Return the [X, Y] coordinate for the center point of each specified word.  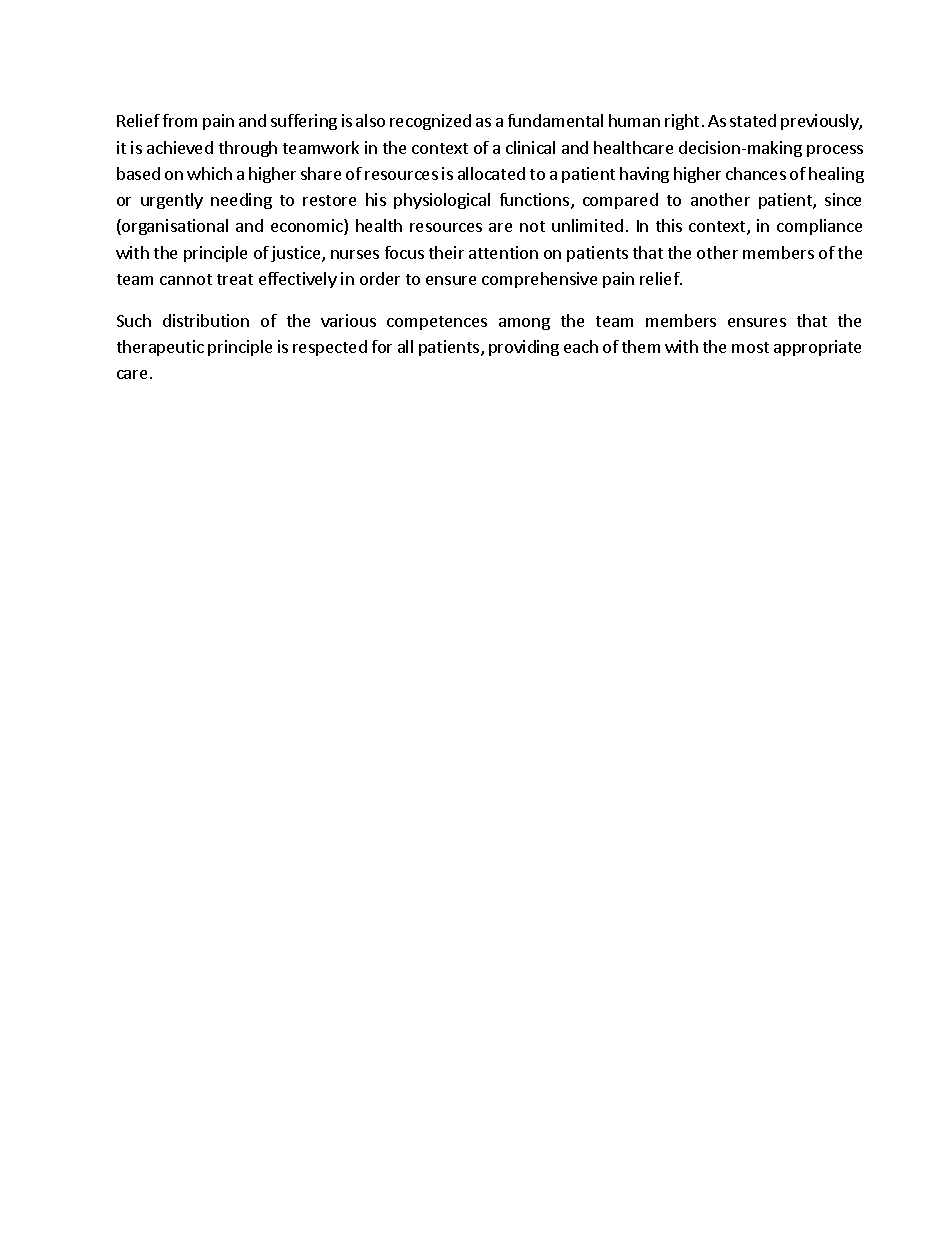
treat [235, 279]
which [209, 173]
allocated [491, 173]
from [180, 120]
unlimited [587, 225]
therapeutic [160, 348]
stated [753, 120]
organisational [174, 227]
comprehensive [539, 280]
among [524, 324]
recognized [430, 122]
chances [756, 173]
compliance [819, 227]
